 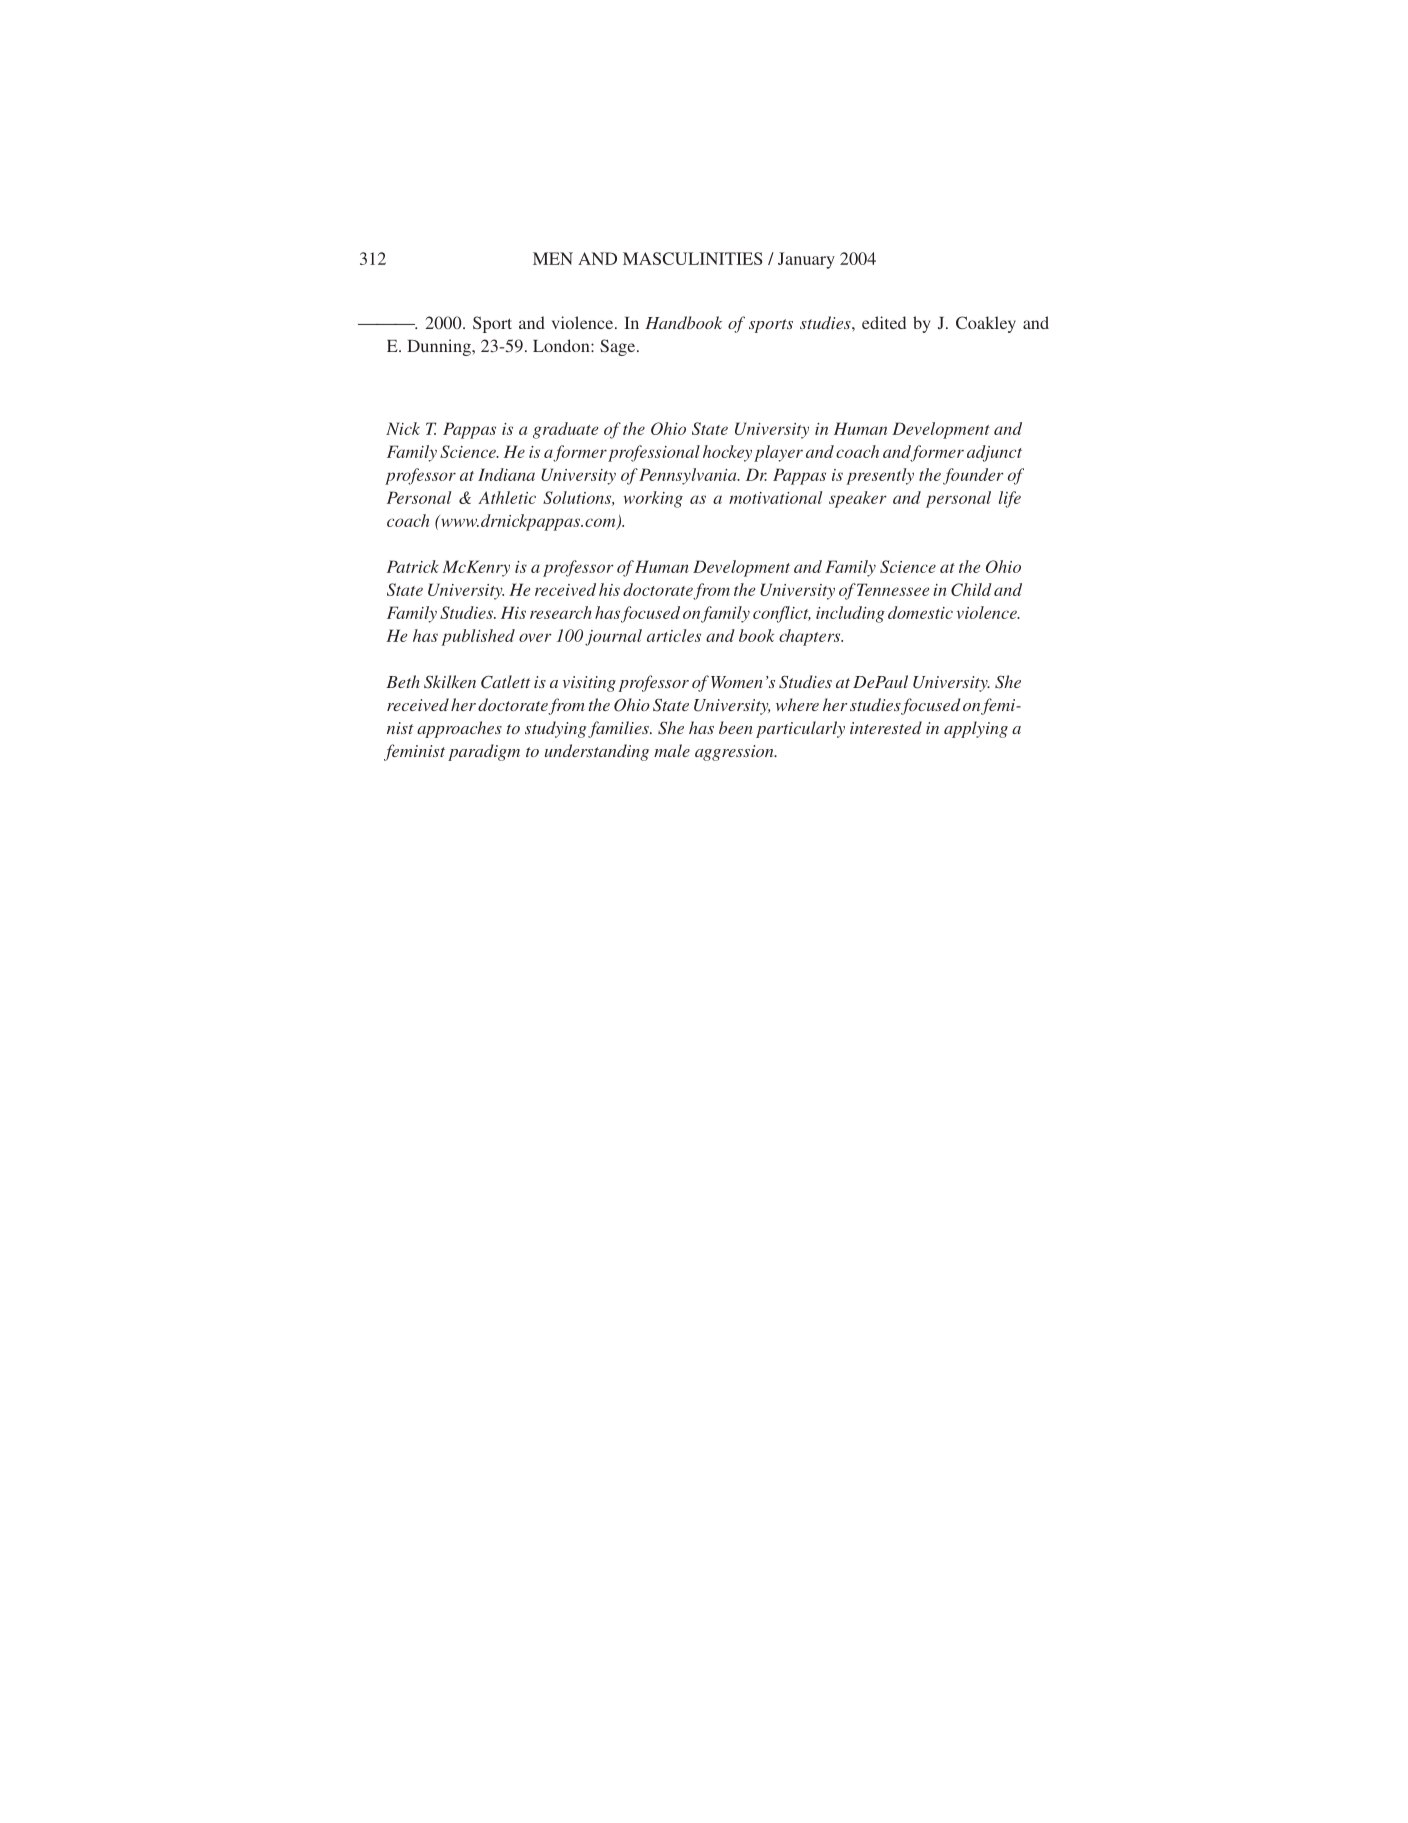 I want to click on January, so click(x=806, y=260).
